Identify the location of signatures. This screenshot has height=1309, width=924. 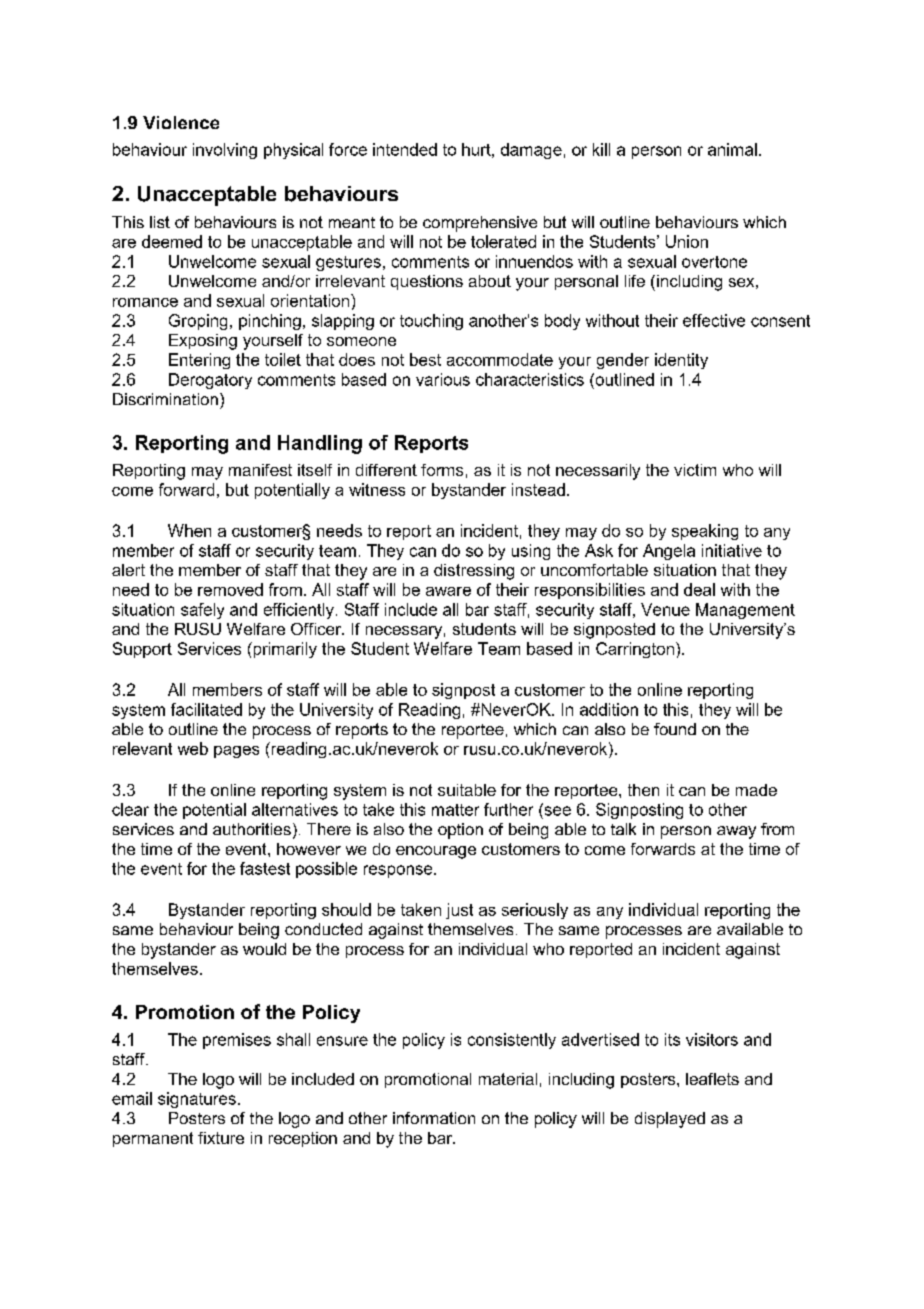
(197, 1100).
